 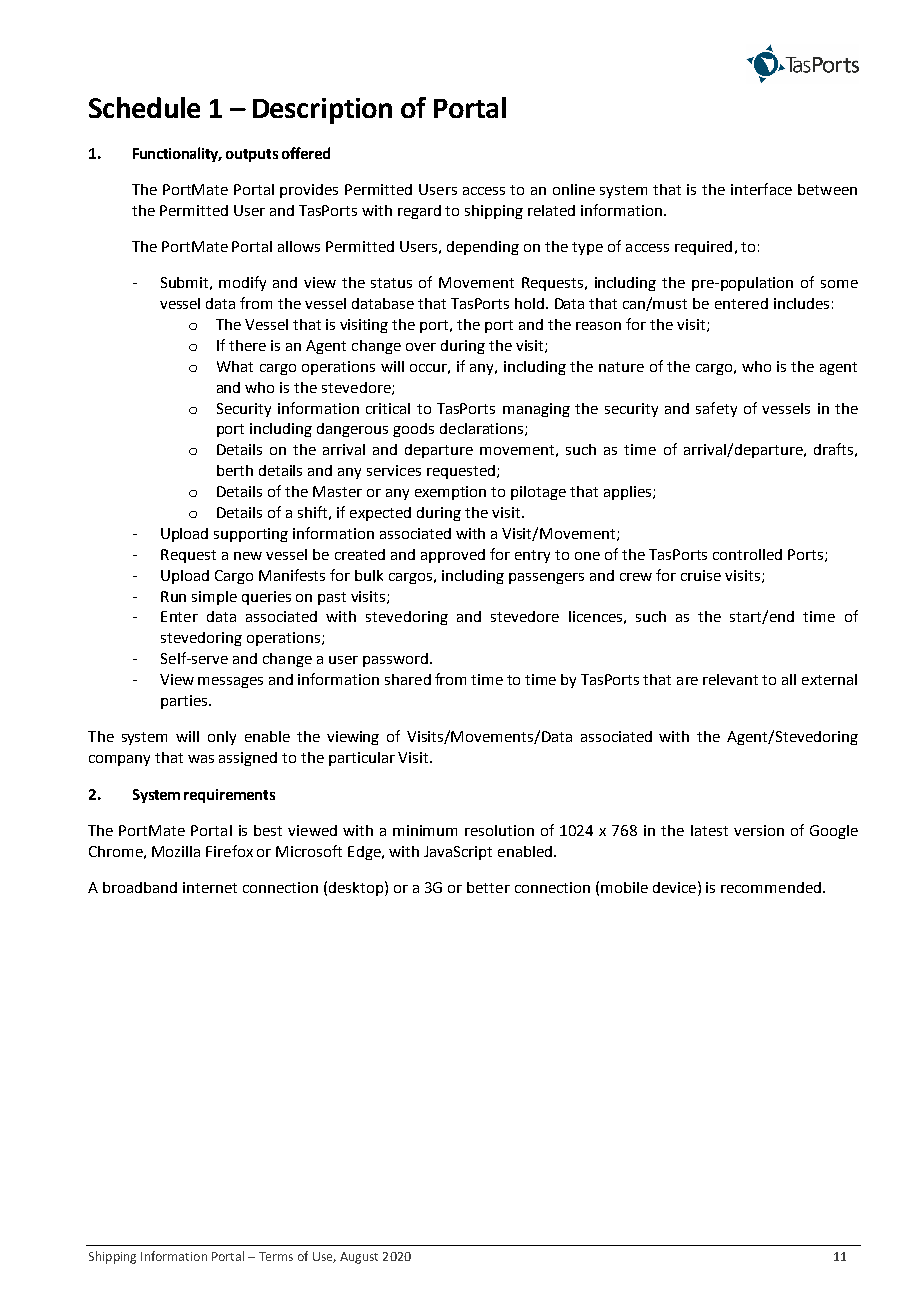 I want to click on August, so click(x=359, y=1258).
